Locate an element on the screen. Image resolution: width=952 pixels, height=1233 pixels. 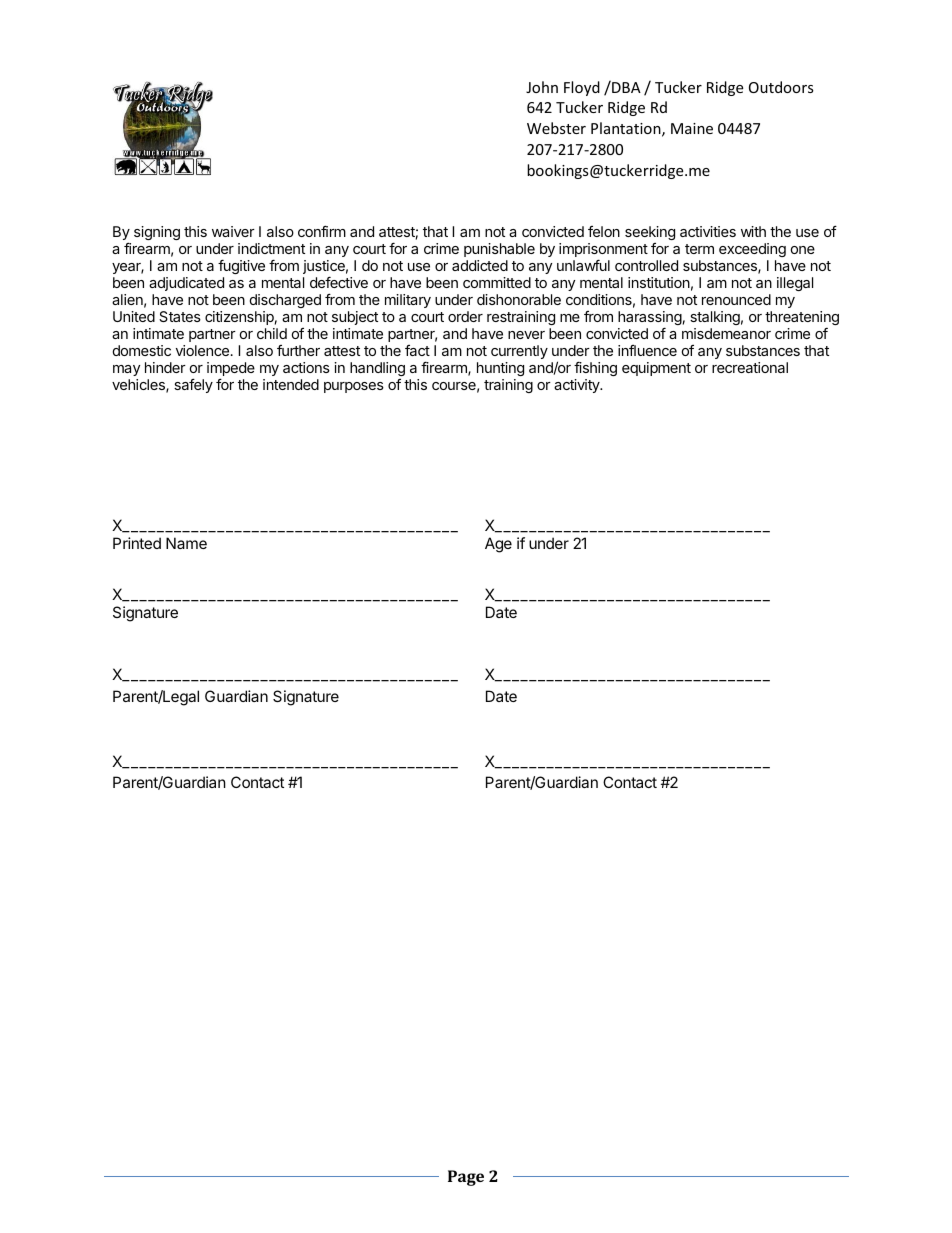
purposes is located at coordinates (354, 387).
